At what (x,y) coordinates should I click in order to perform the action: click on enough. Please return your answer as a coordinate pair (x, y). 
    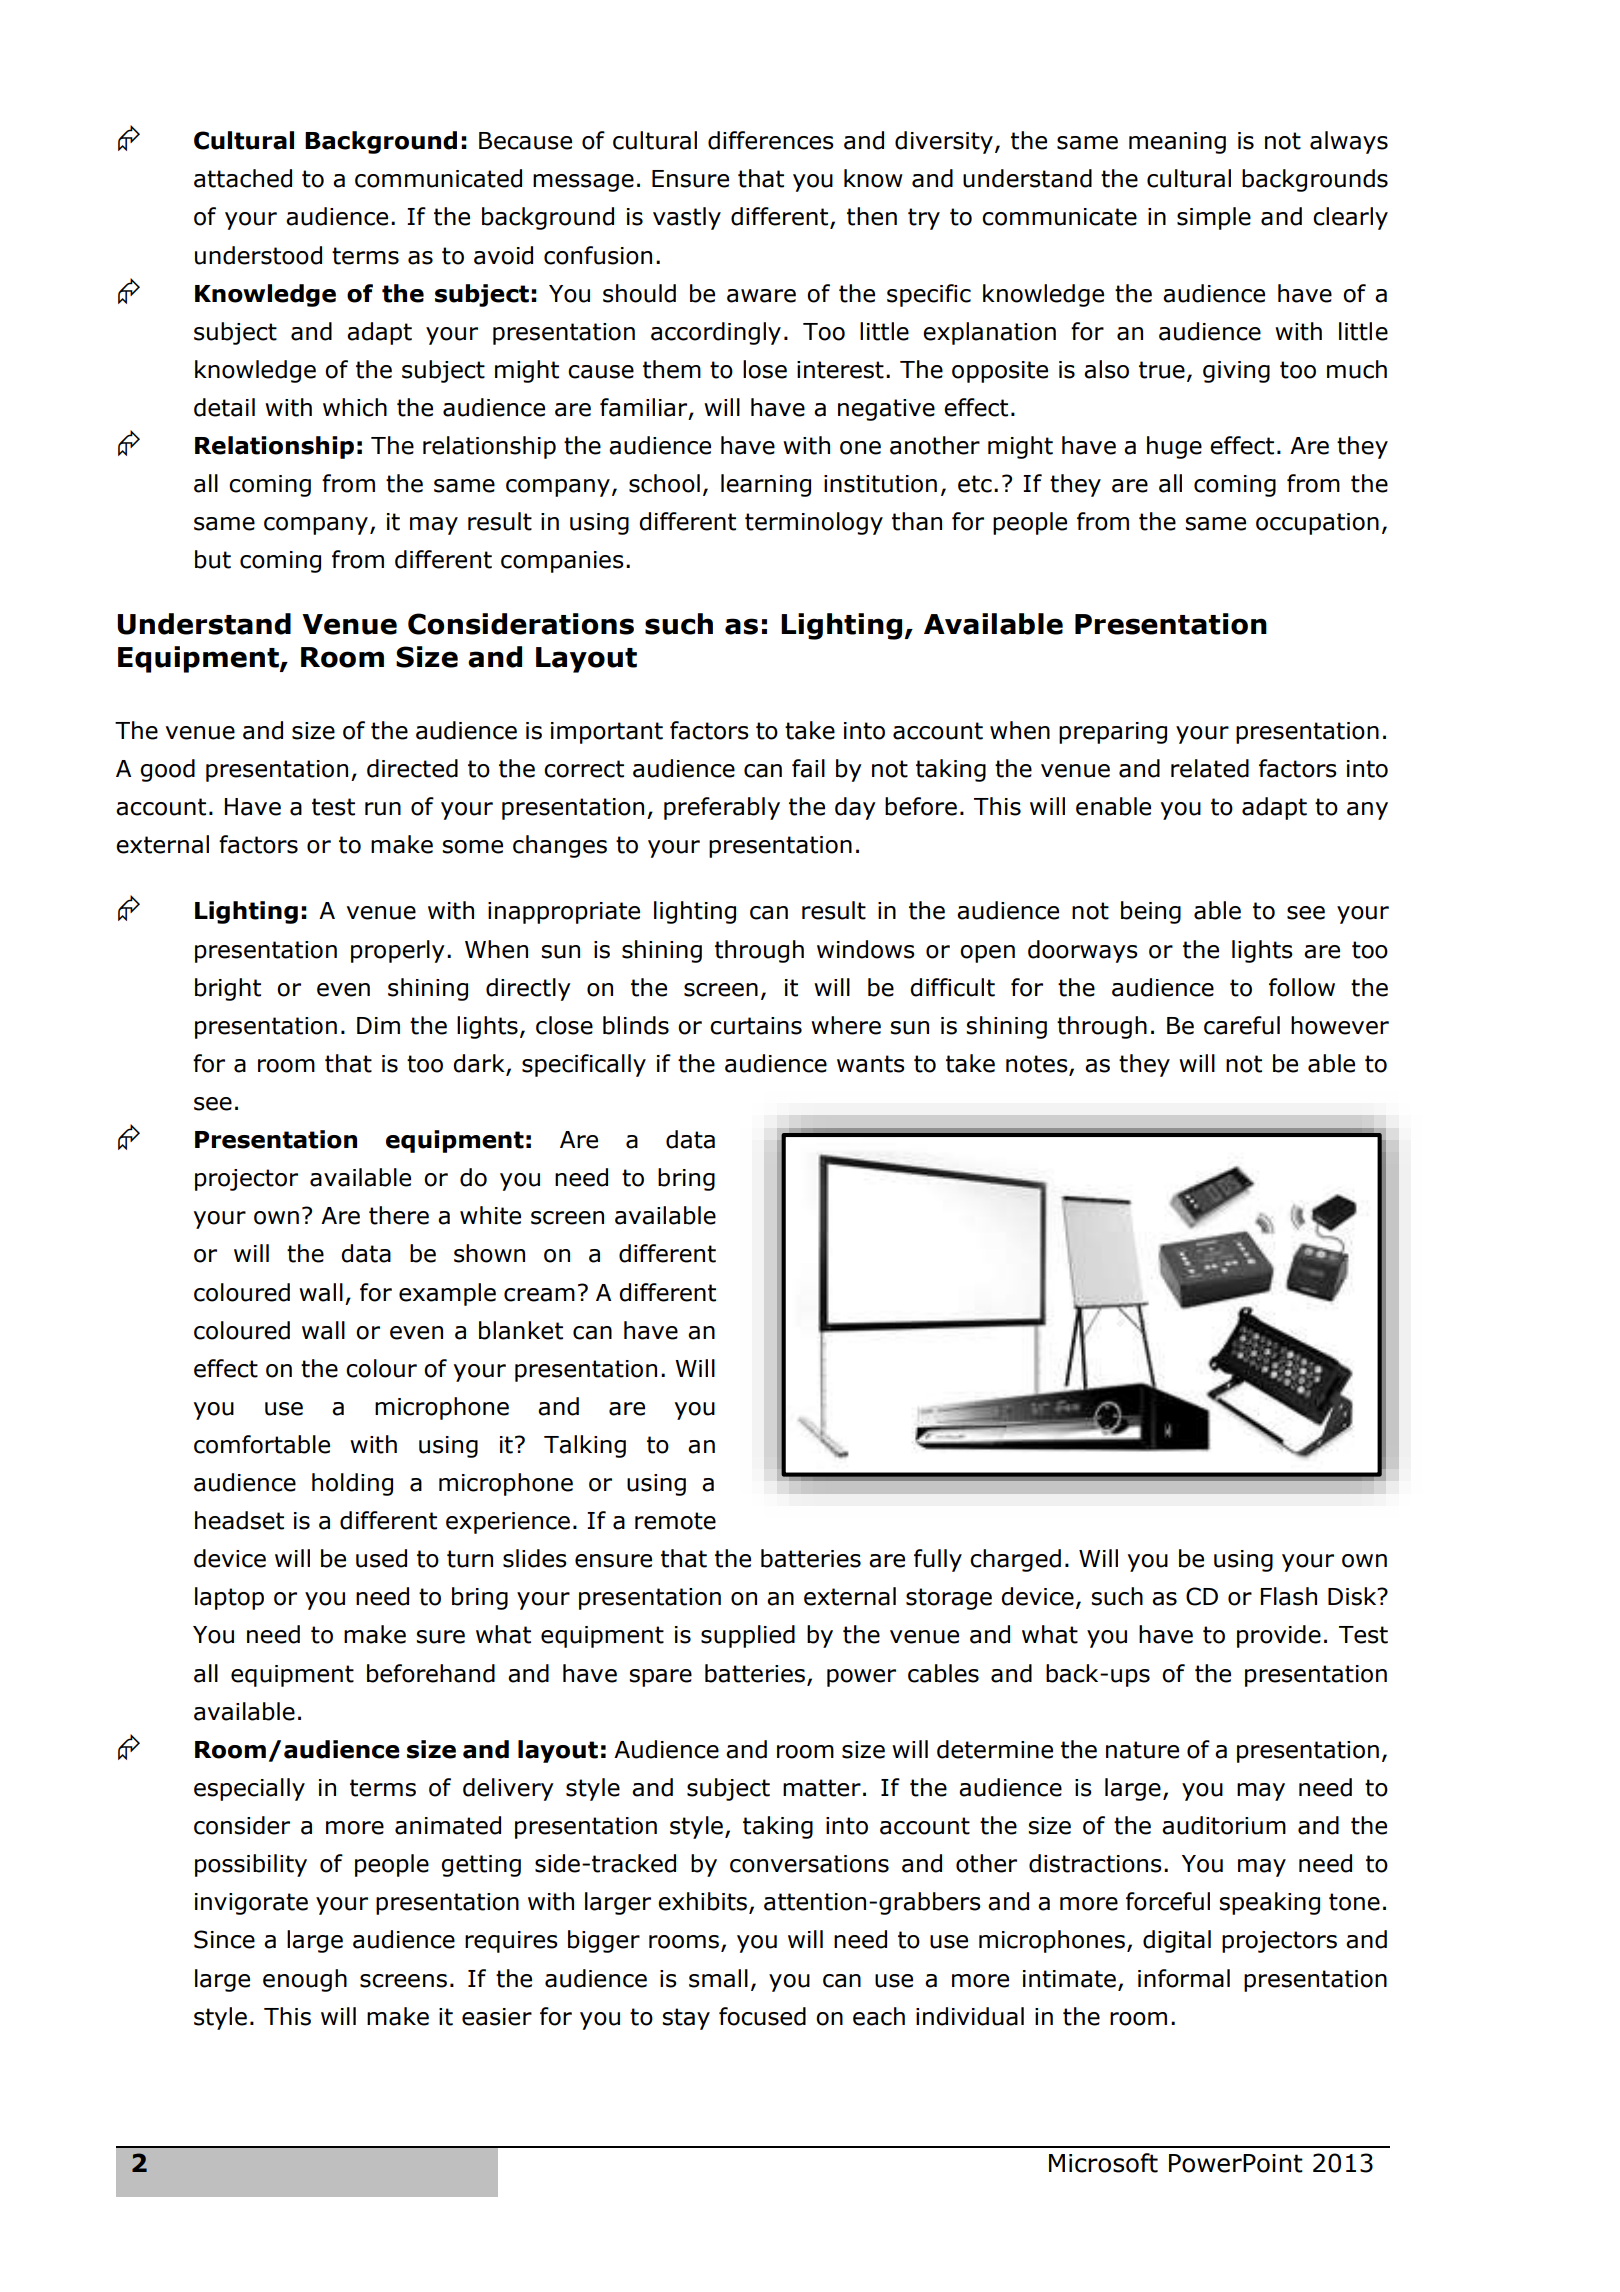
    Looking at the image, I should click on (305, 1980).
